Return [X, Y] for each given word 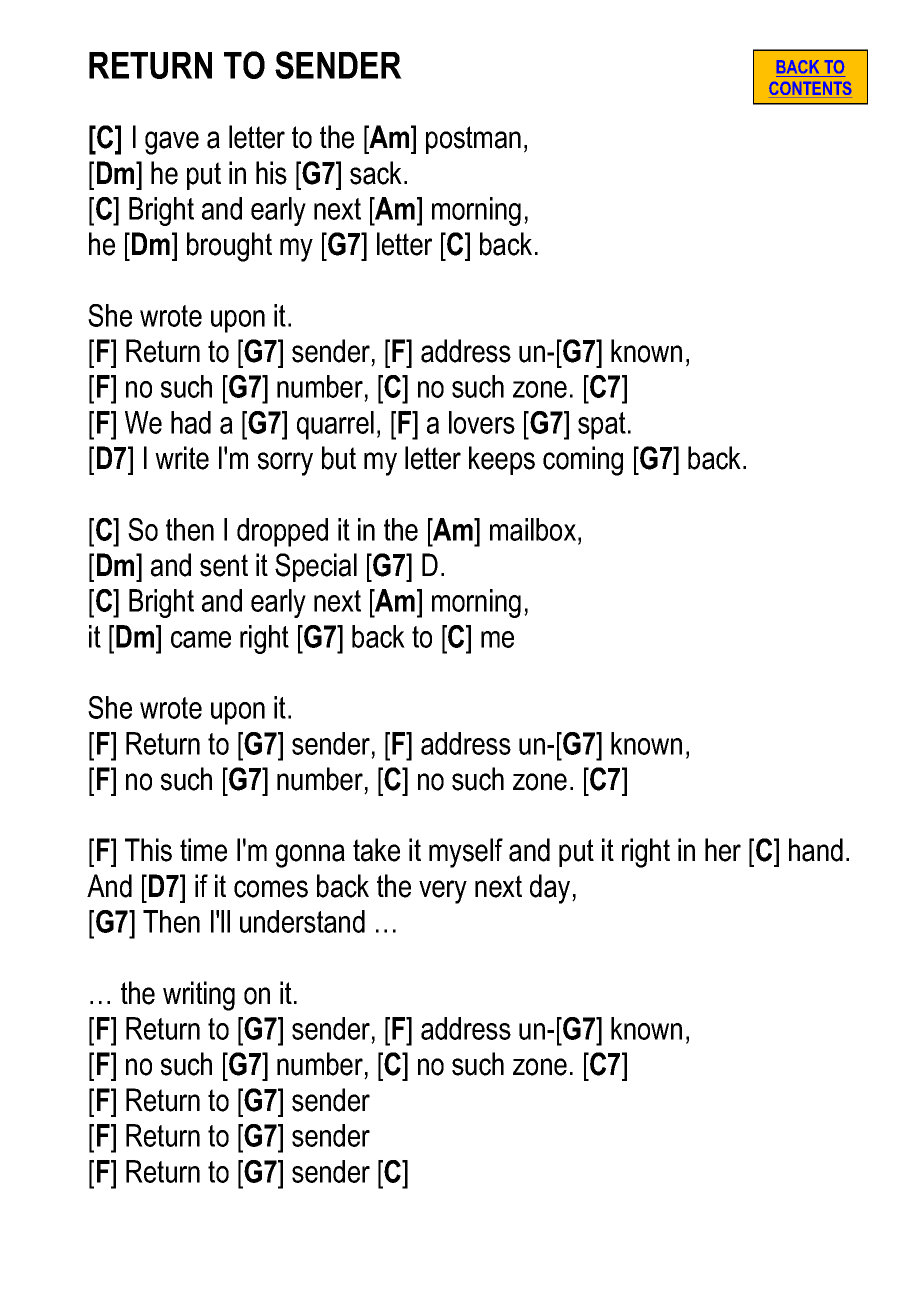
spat [602, 426]
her [723, 850]
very [443, 892]
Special [316, 567]
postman [473, 140]
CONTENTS [810, 88]
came [201, 639]
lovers [482, 422]
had [191, 422]
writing [199, 996]
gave [172, 143]
